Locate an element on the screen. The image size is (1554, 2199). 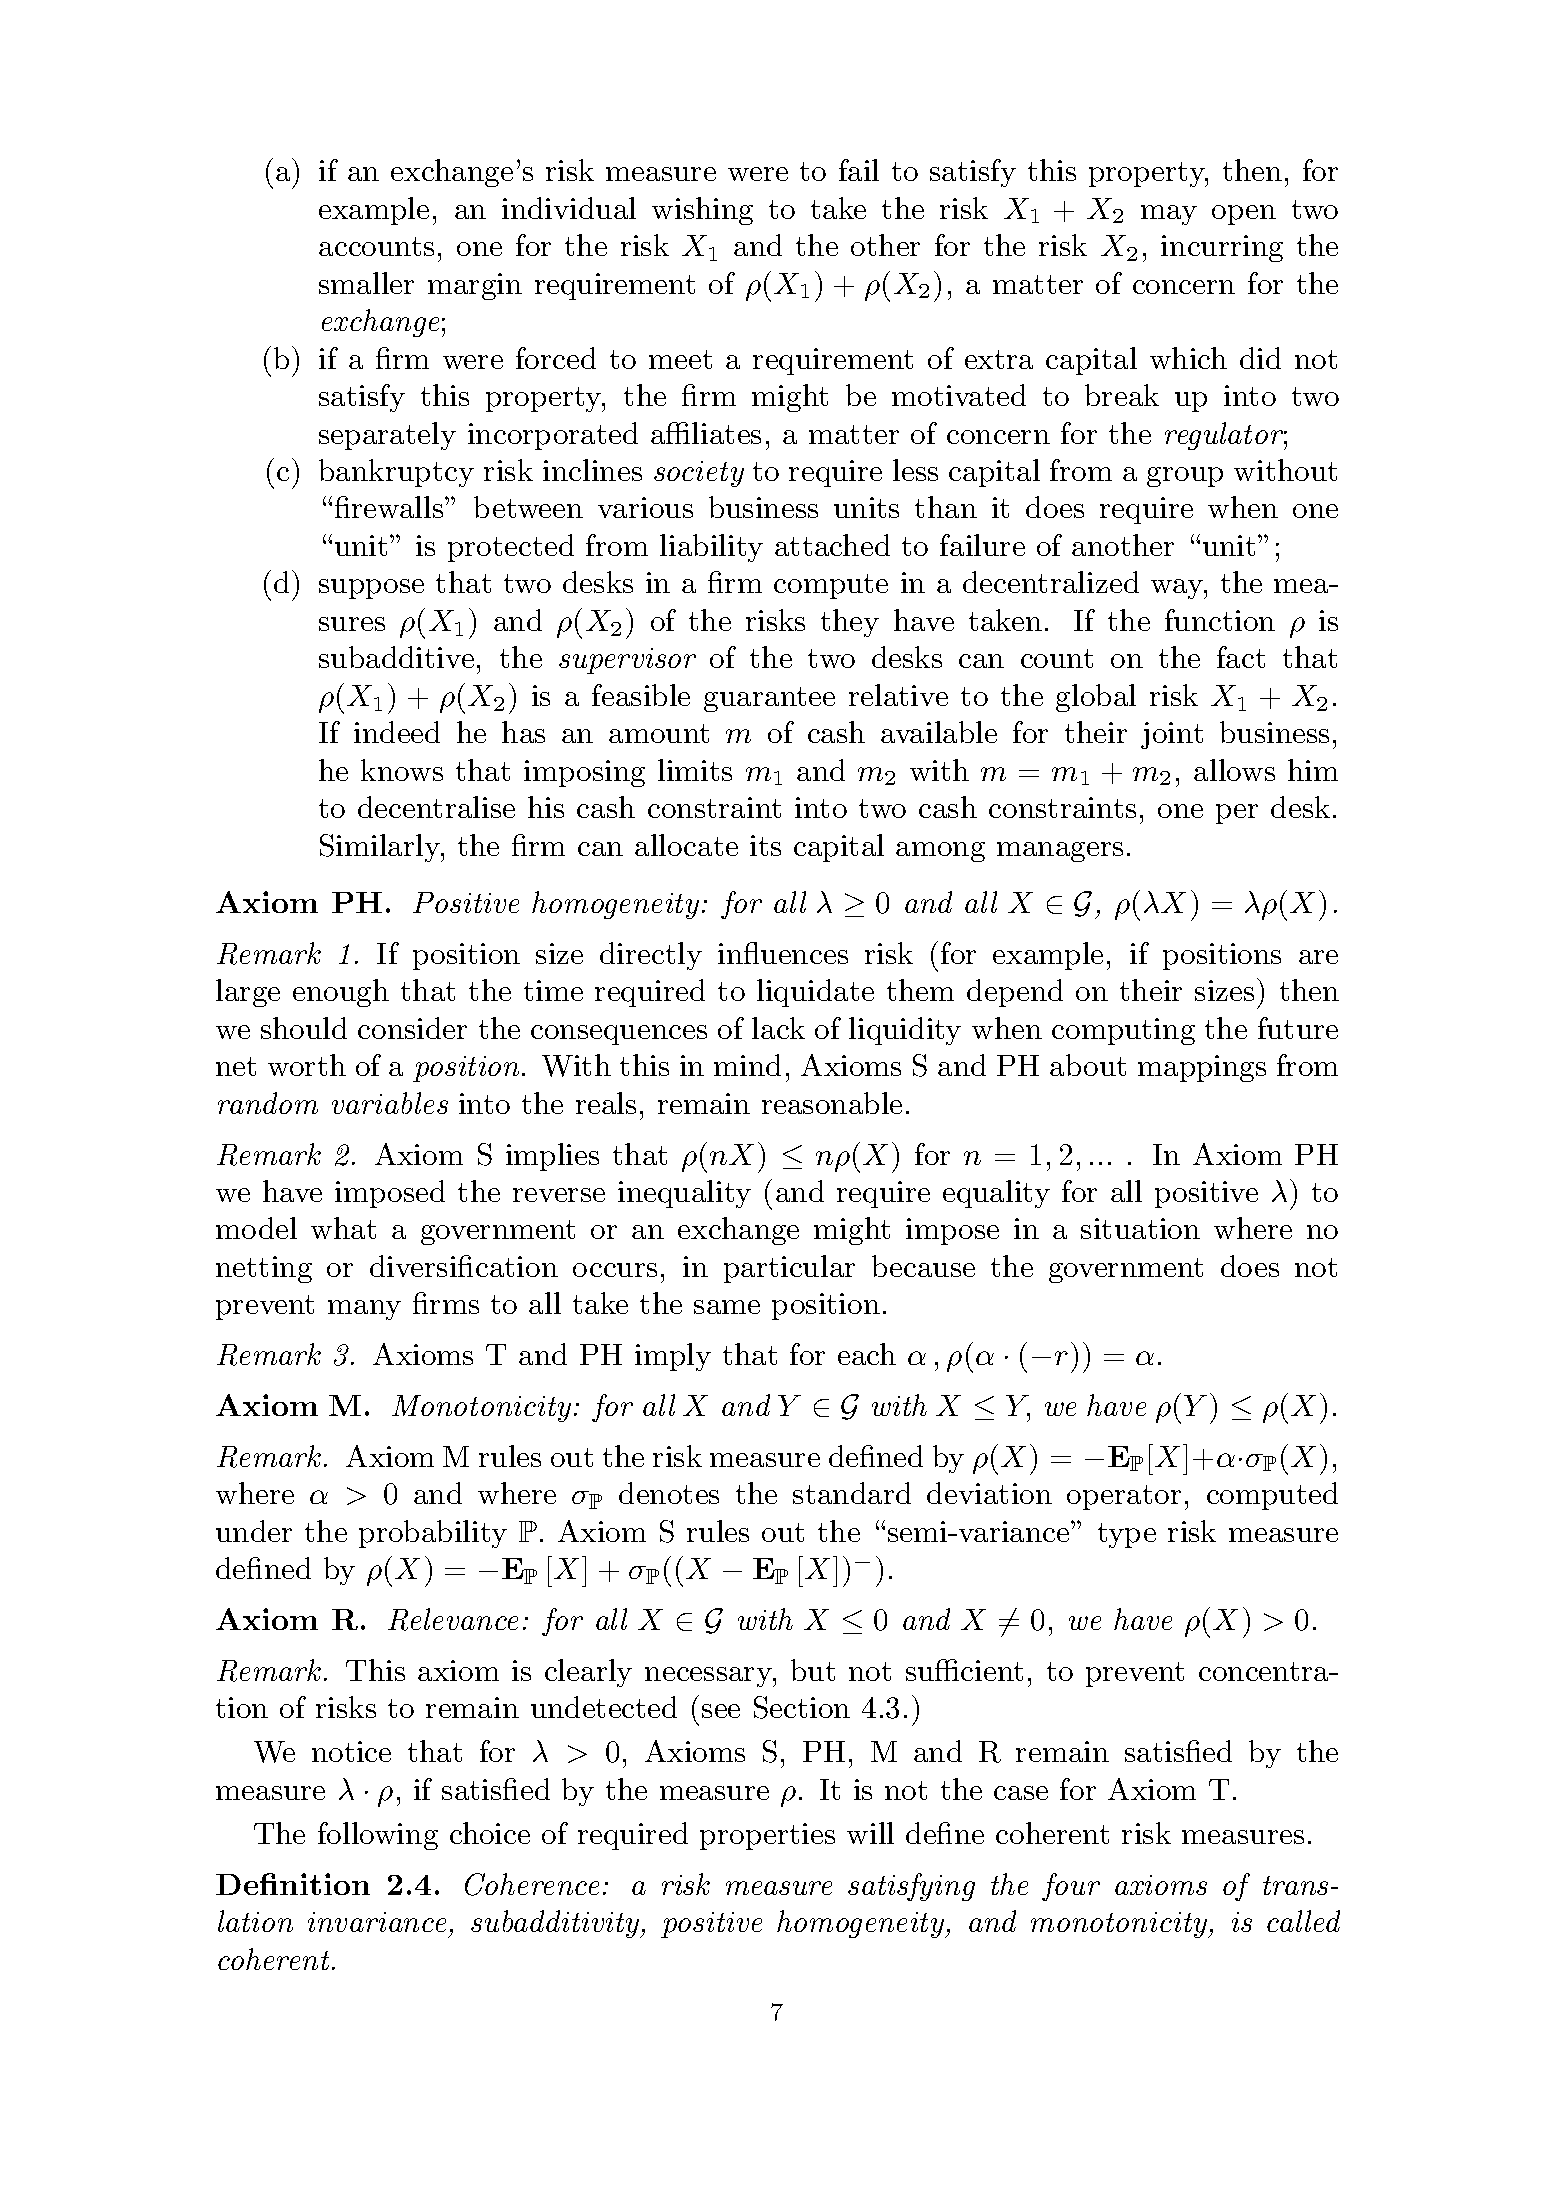
wishing is located at coordinates (702, 211).
